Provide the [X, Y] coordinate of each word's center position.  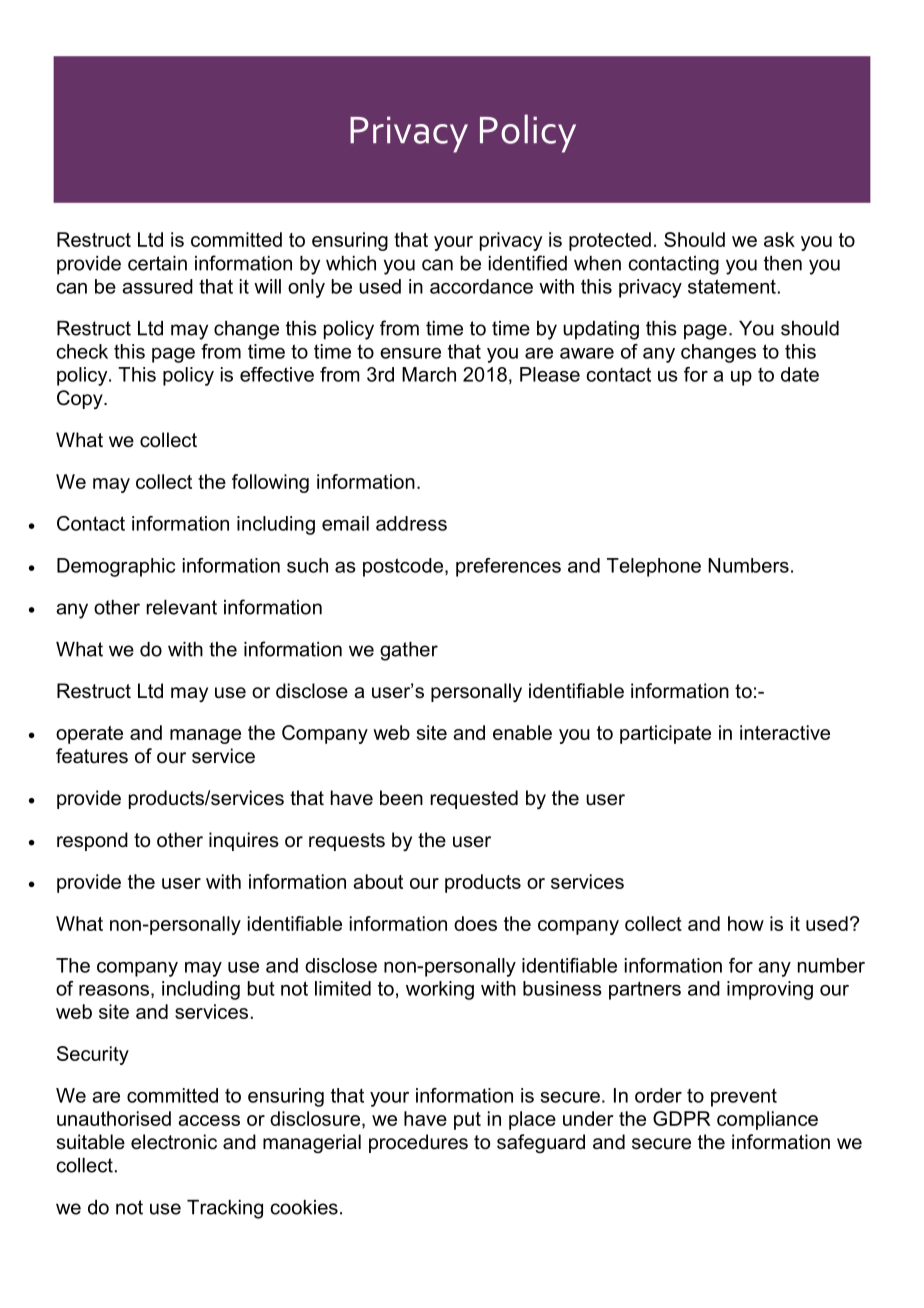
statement [732, 286]
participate [665, 734]
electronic [174, 1142]
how [746, 923]
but [261, 988]
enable [522, 732]
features [92, 756]
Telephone [654, 567]
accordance [481, 286]
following [270, 483]
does [475, 923]
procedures [418, 1143]
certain [157, 263]
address [411, 523]
